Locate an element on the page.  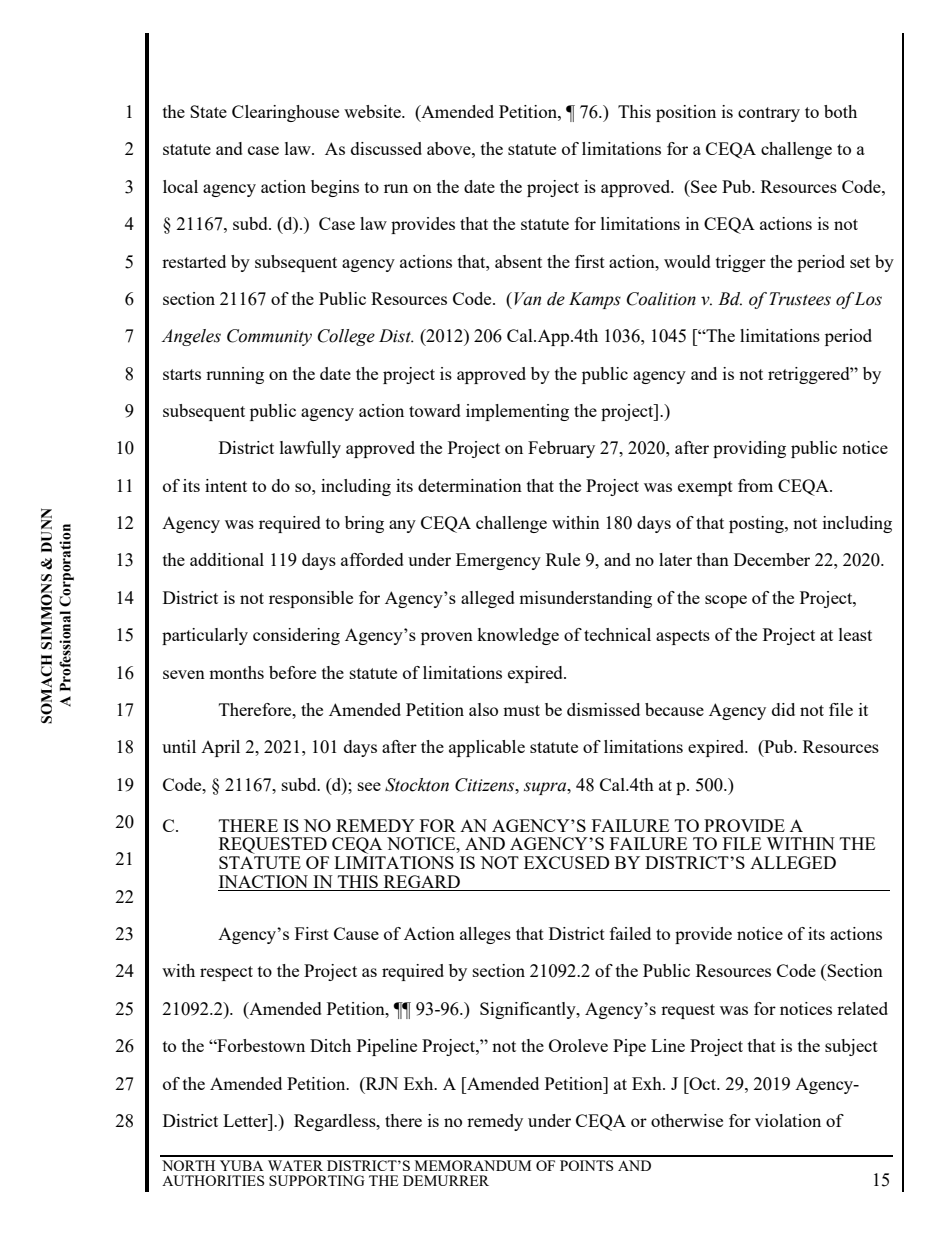
considering is located at coordinates (296, 636).
